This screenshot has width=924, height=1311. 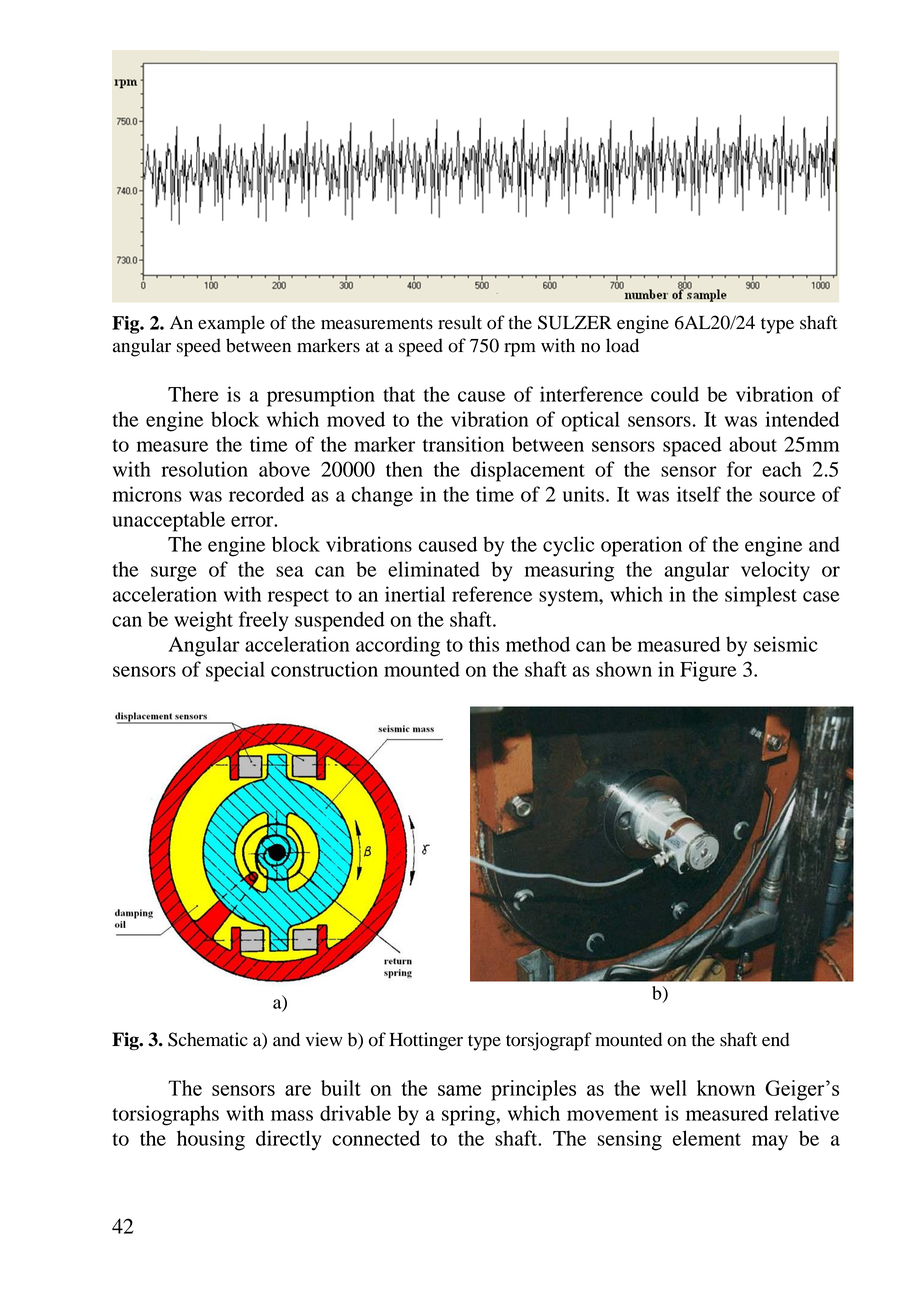 What do you see at coordinates (211, 1140) in the screenshot?
I see `housing` at bounding box center [211, 1140].
